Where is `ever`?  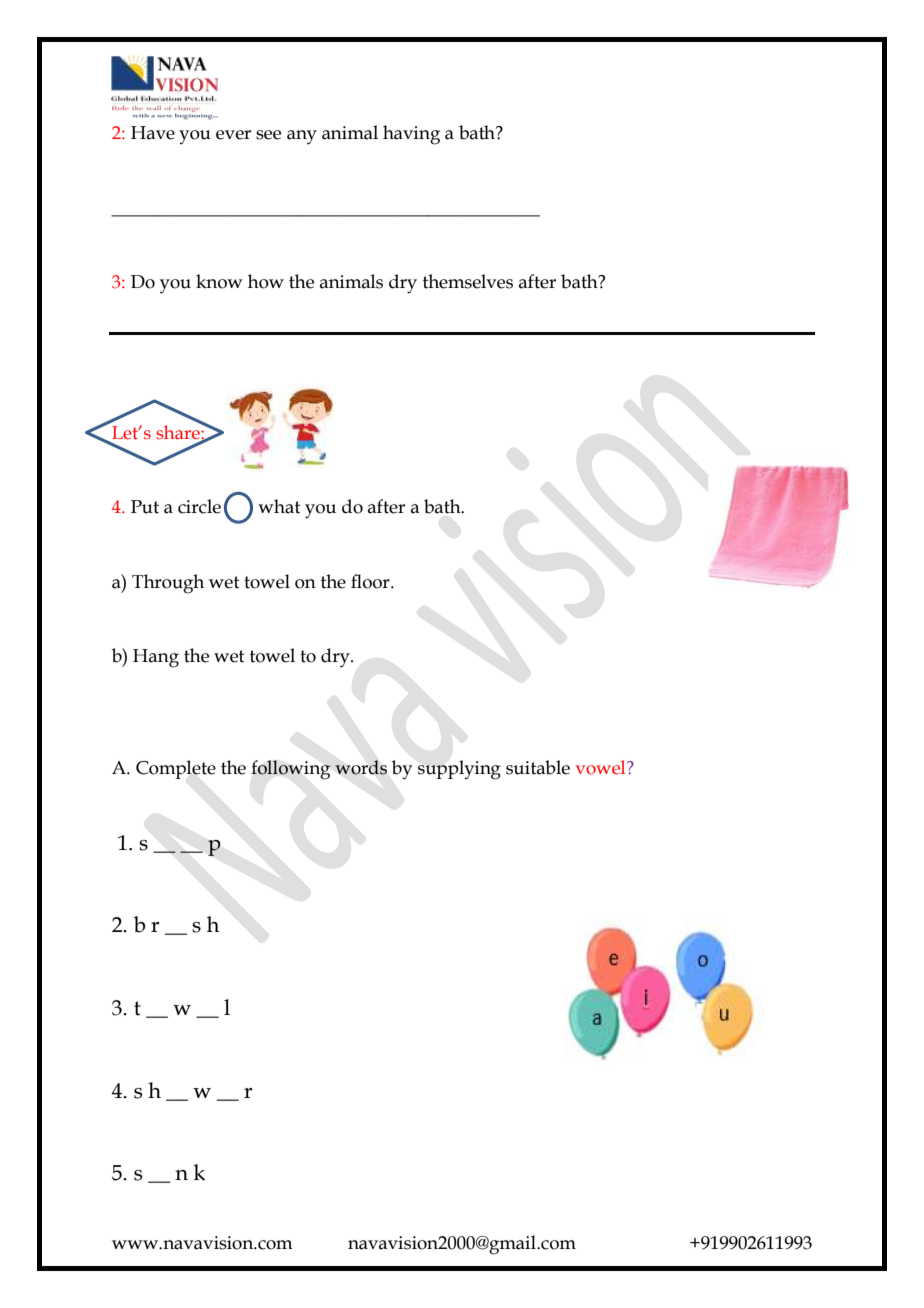
ever is located at coordinates (233, 135).
